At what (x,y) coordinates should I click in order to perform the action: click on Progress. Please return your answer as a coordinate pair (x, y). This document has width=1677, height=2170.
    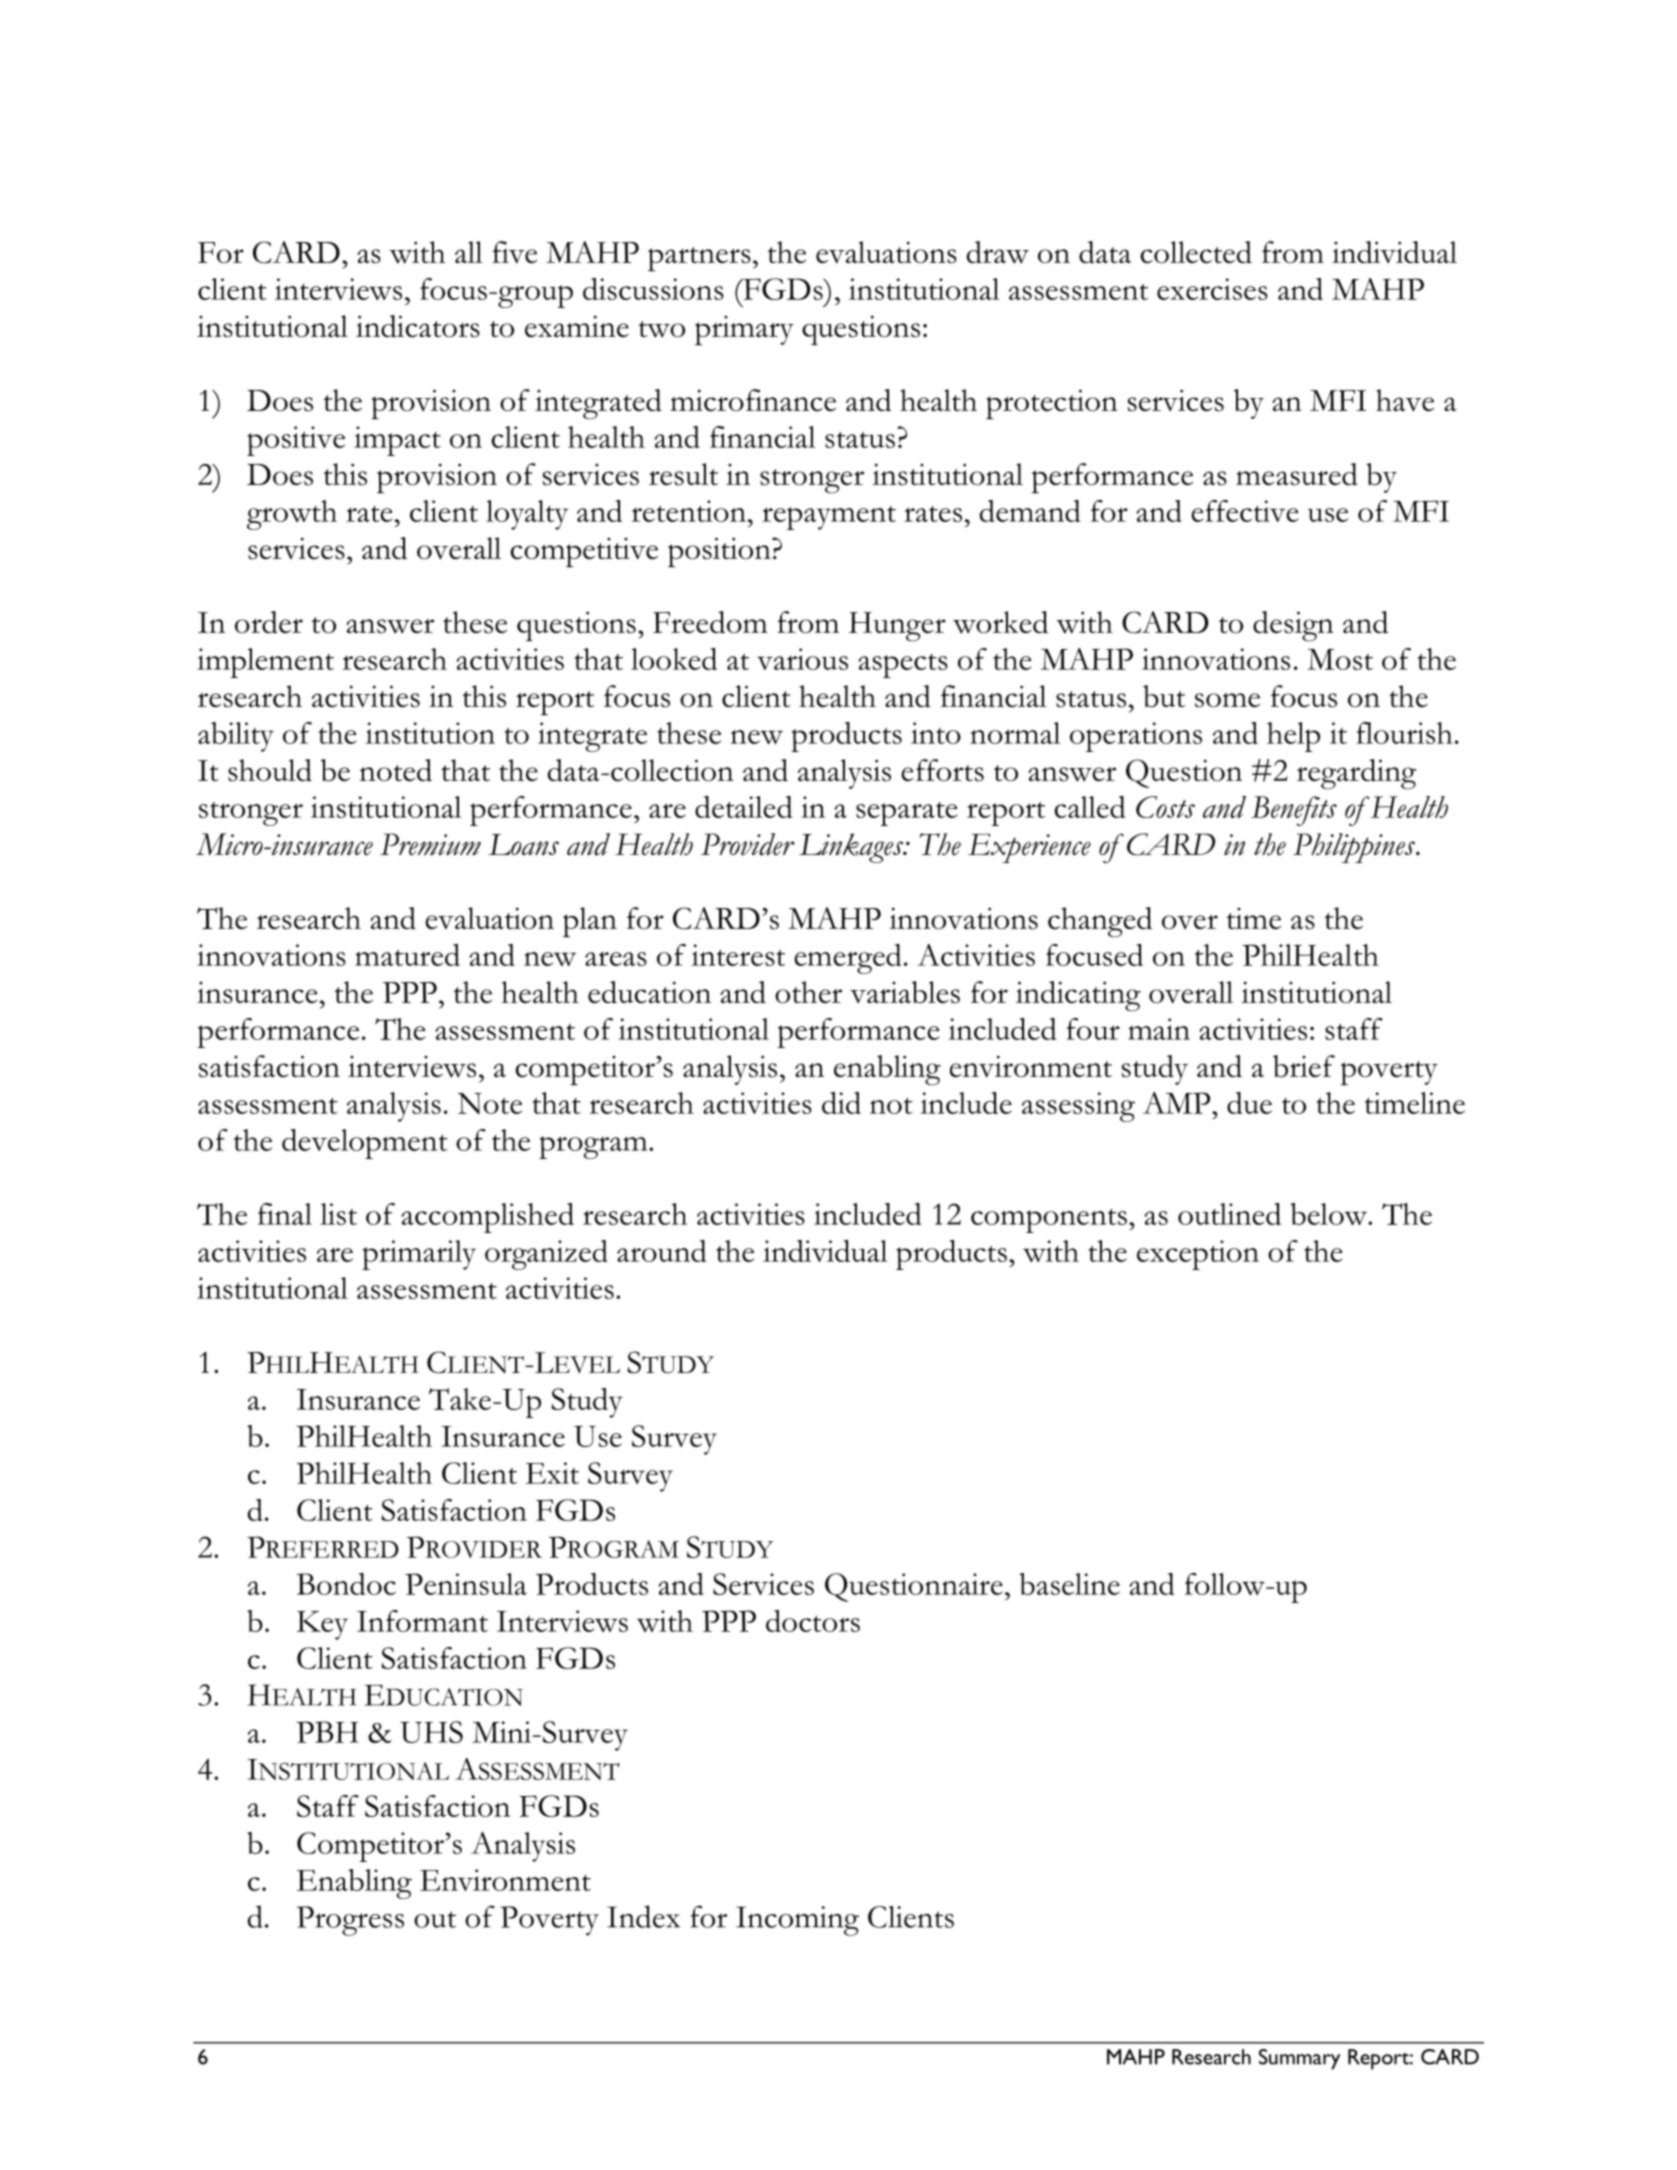
    Looking at the image, I should click on (350, 1921).
